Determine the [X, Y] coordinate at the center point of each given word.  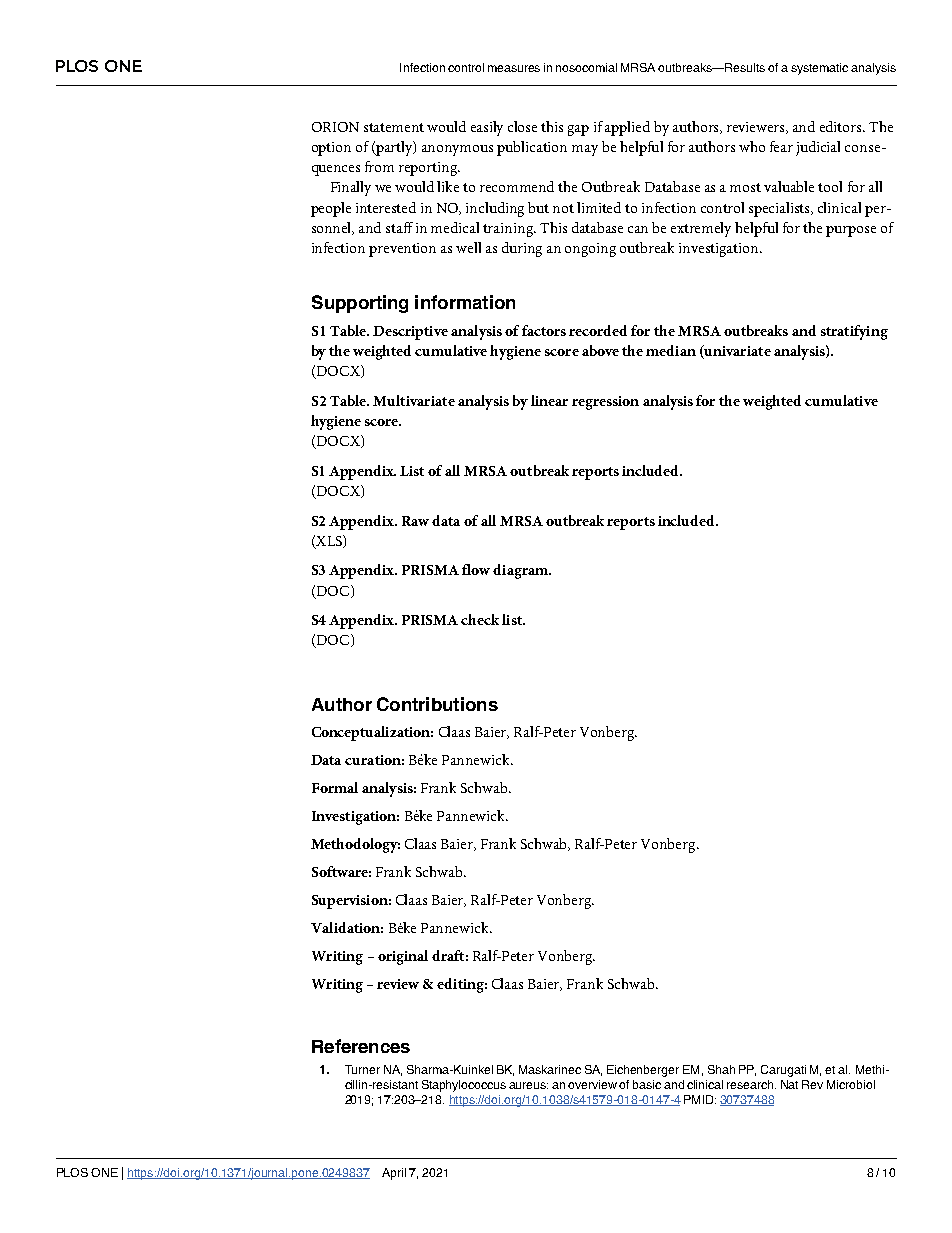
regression [605, 403]
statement [394, 127]
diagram [521, 571]
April [394, 1174]
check [480, 619]
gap [578, 130]
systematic [819, 69]
